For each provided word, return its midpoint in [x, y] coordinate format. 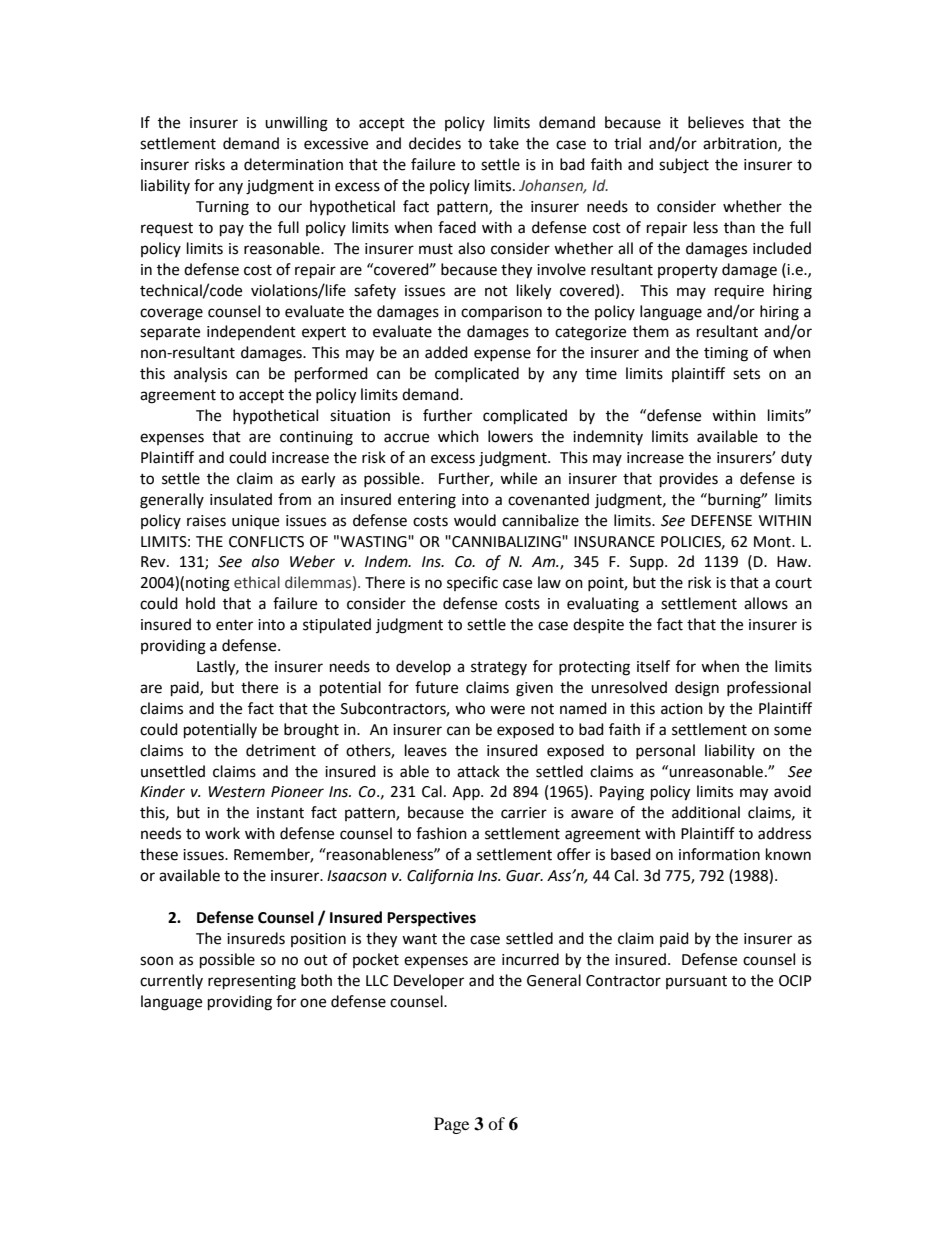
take [504, 143]
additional [706, 812]
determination [293, 164]
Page [451, 1125]
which [458, 436]
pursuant [696, 982]
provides [689, 480]
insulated [241, 499]
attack [478, 771]
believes [716, 122]
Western [236, 792]
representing [252, 982]
